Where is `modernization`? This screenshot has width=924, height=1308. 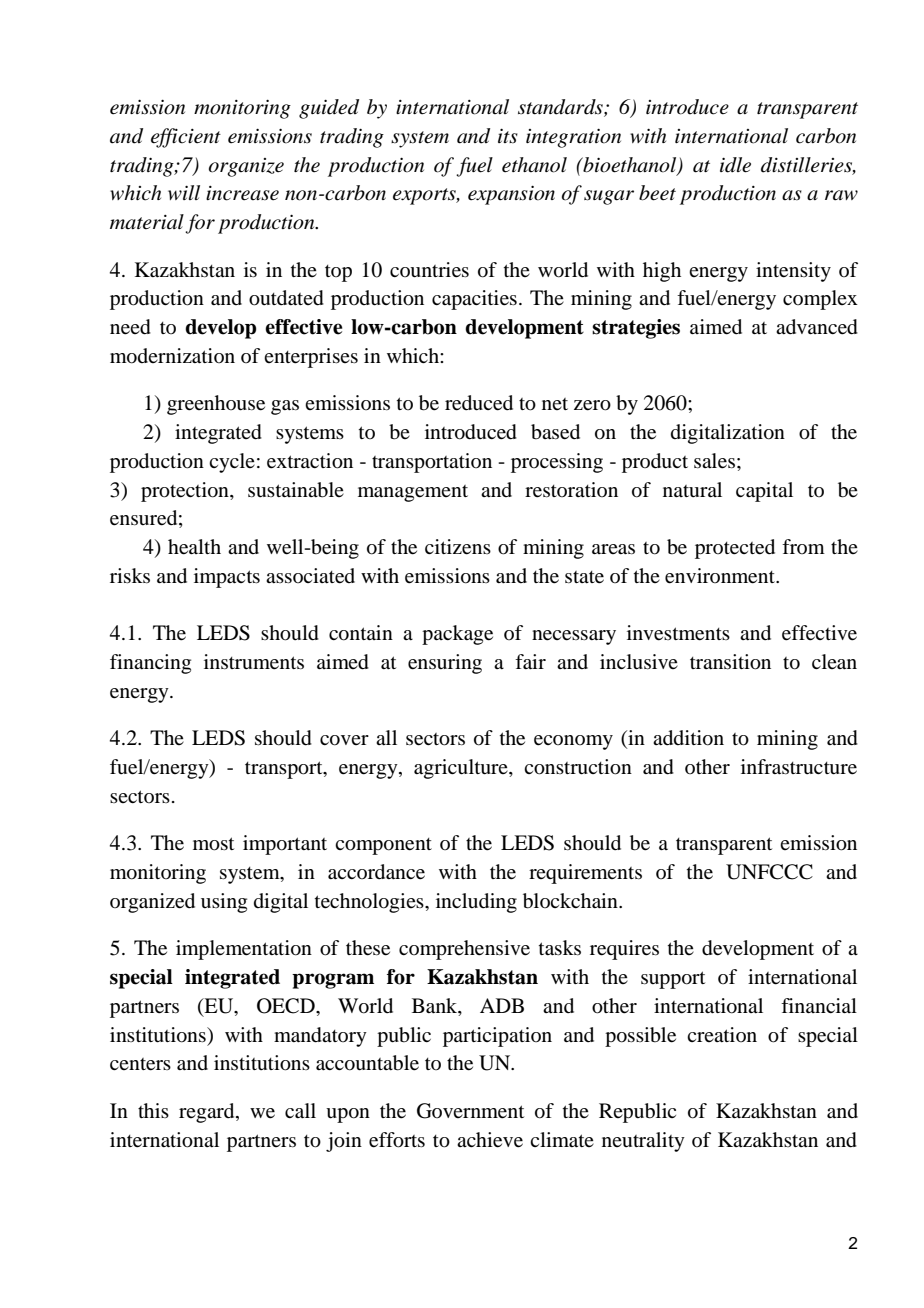
modernization is located at coordinates (172, 356).
